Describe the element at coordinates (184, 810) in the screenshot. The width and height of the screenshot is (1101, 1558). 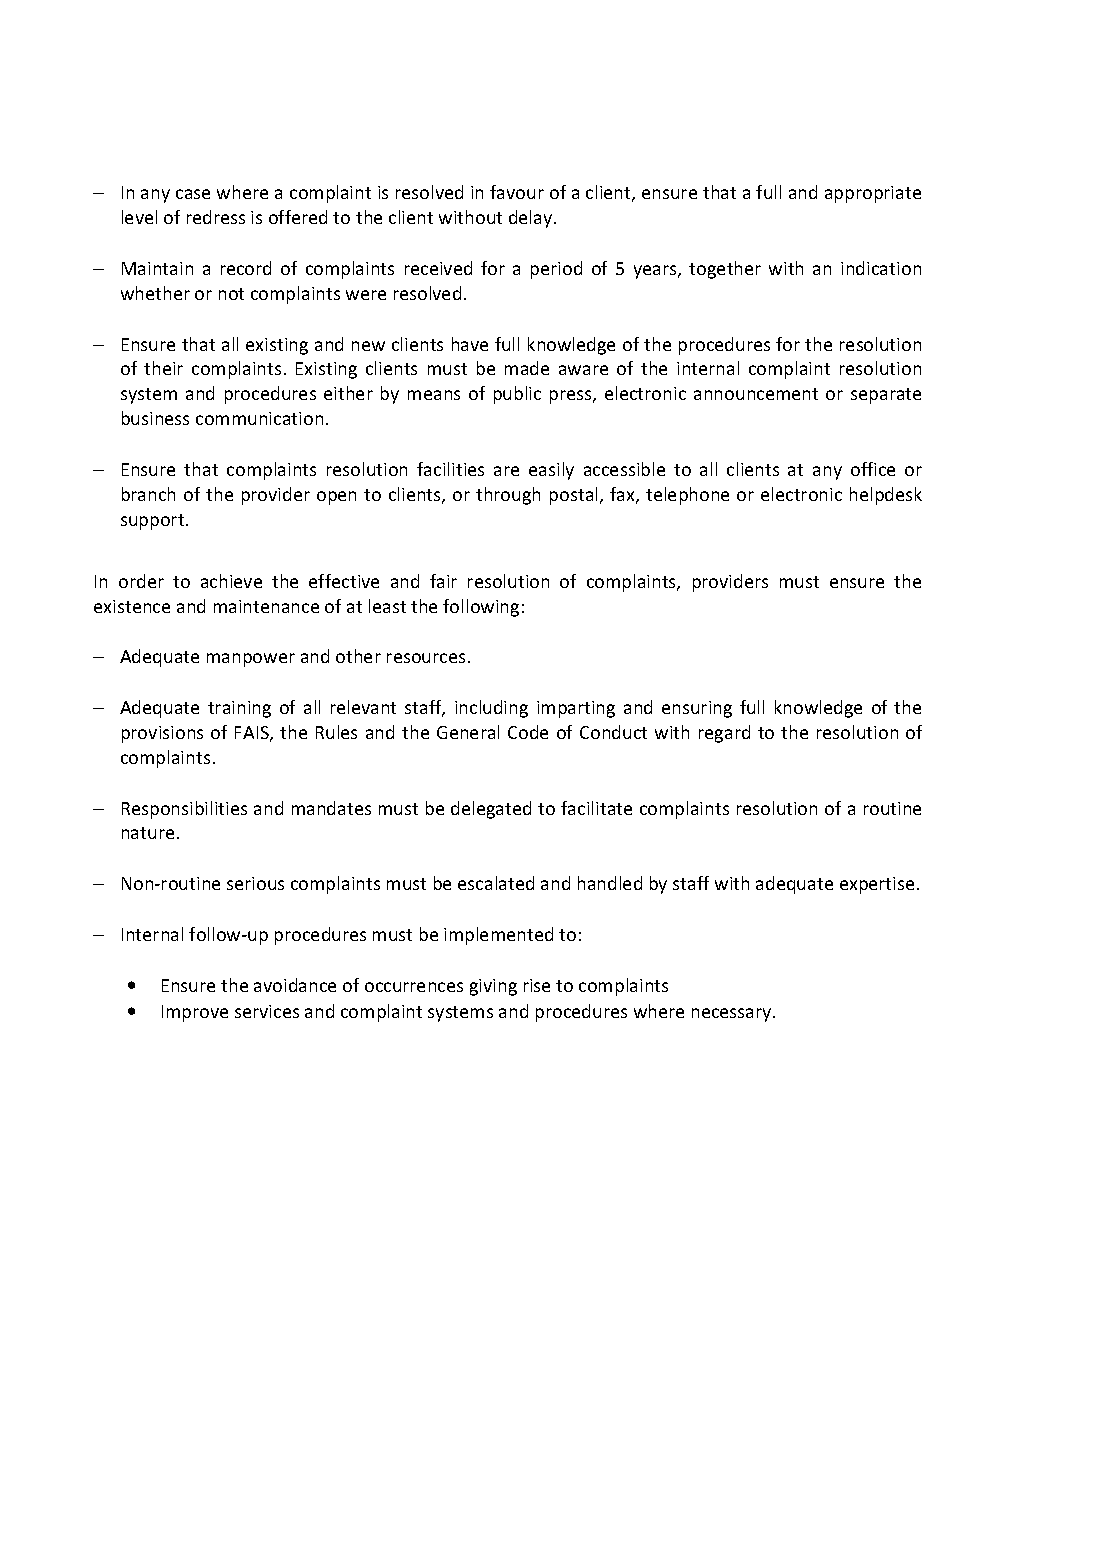
I see `Responsibilities` at that location.
